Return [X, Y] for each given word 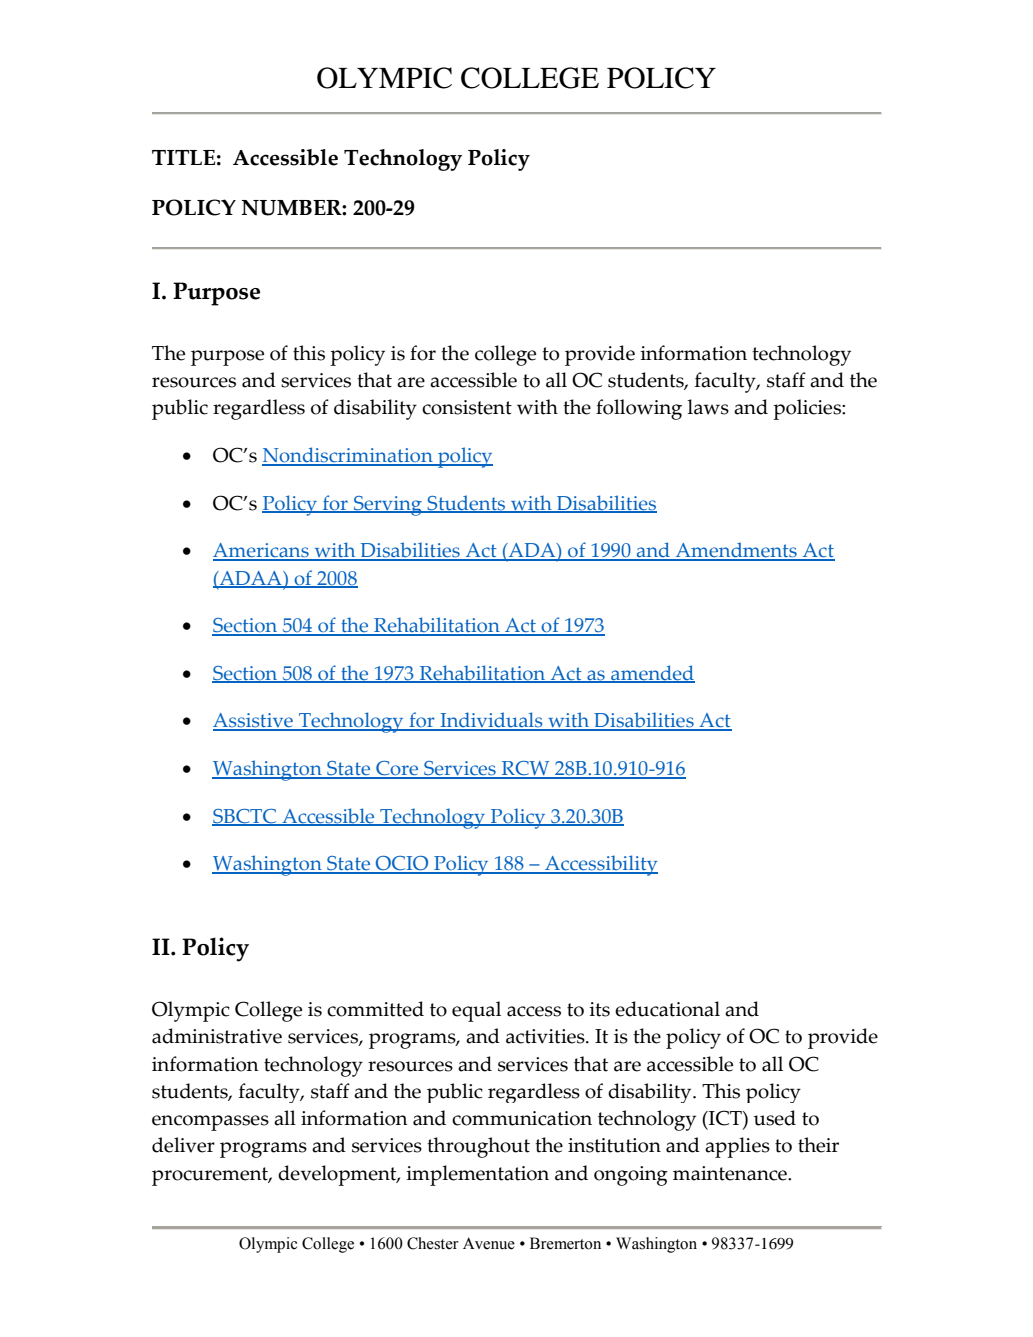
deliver [183, 1145]
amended [652, 674]
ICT [725, 1118]
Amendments [736, 551]
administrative [217, 1036]
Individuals [491, 721]
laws [708, 407]
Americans [262, 551]
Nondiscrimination [348, 456]
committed [375, 1009]
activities [546, 1036]
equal [476, 1011]
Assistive [254, 721]
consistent [467, 407]
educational [667, 1009]
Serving [388, 506]
